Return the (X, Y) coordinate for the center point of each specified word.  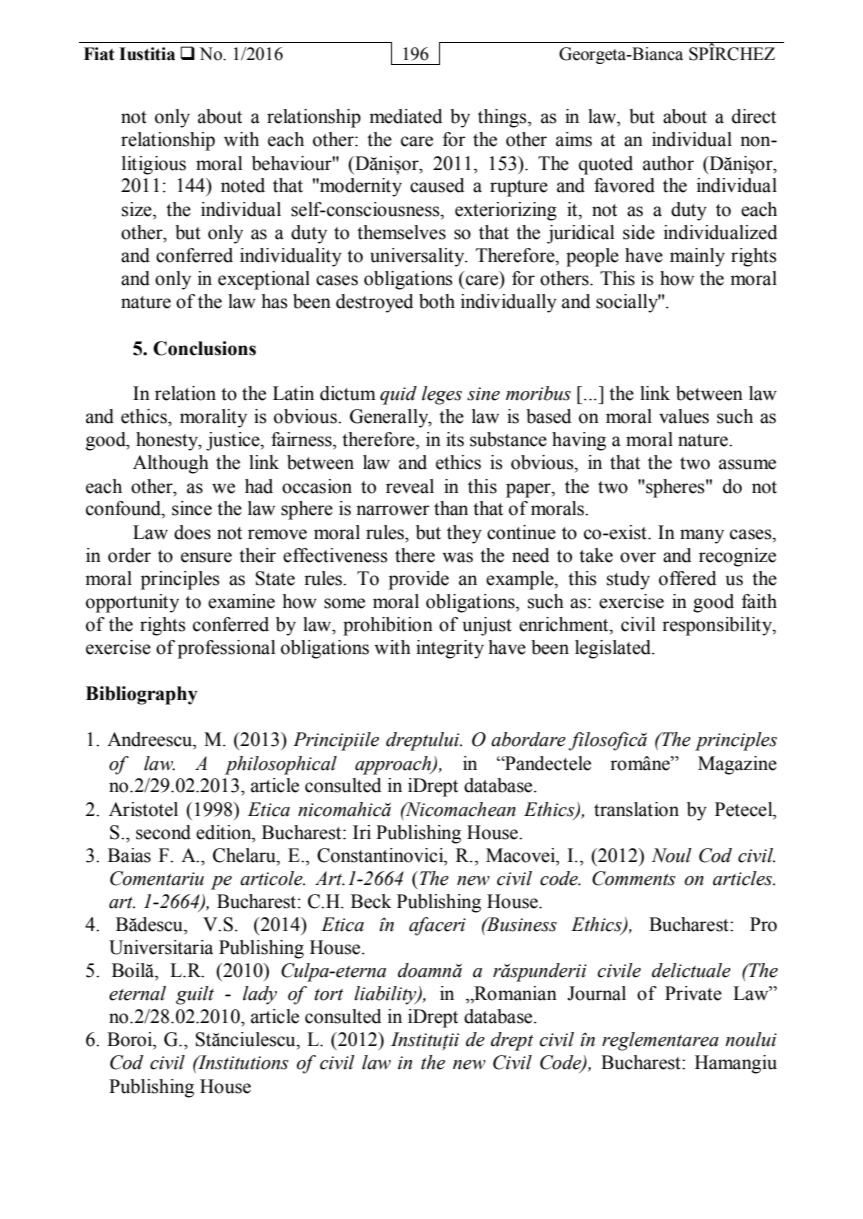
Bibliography (142, 695)
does (192, 532)
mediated (406, 116)
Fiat (99, 54)
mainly (697, 257)
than (451, 508)
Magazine (737, 765)
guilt (195, 995)
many (702, 536)
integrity (450, 649)
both (437, 301)
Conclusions (204, 348)
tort (329, 995)
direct (754, 116)
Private (693, 993)
